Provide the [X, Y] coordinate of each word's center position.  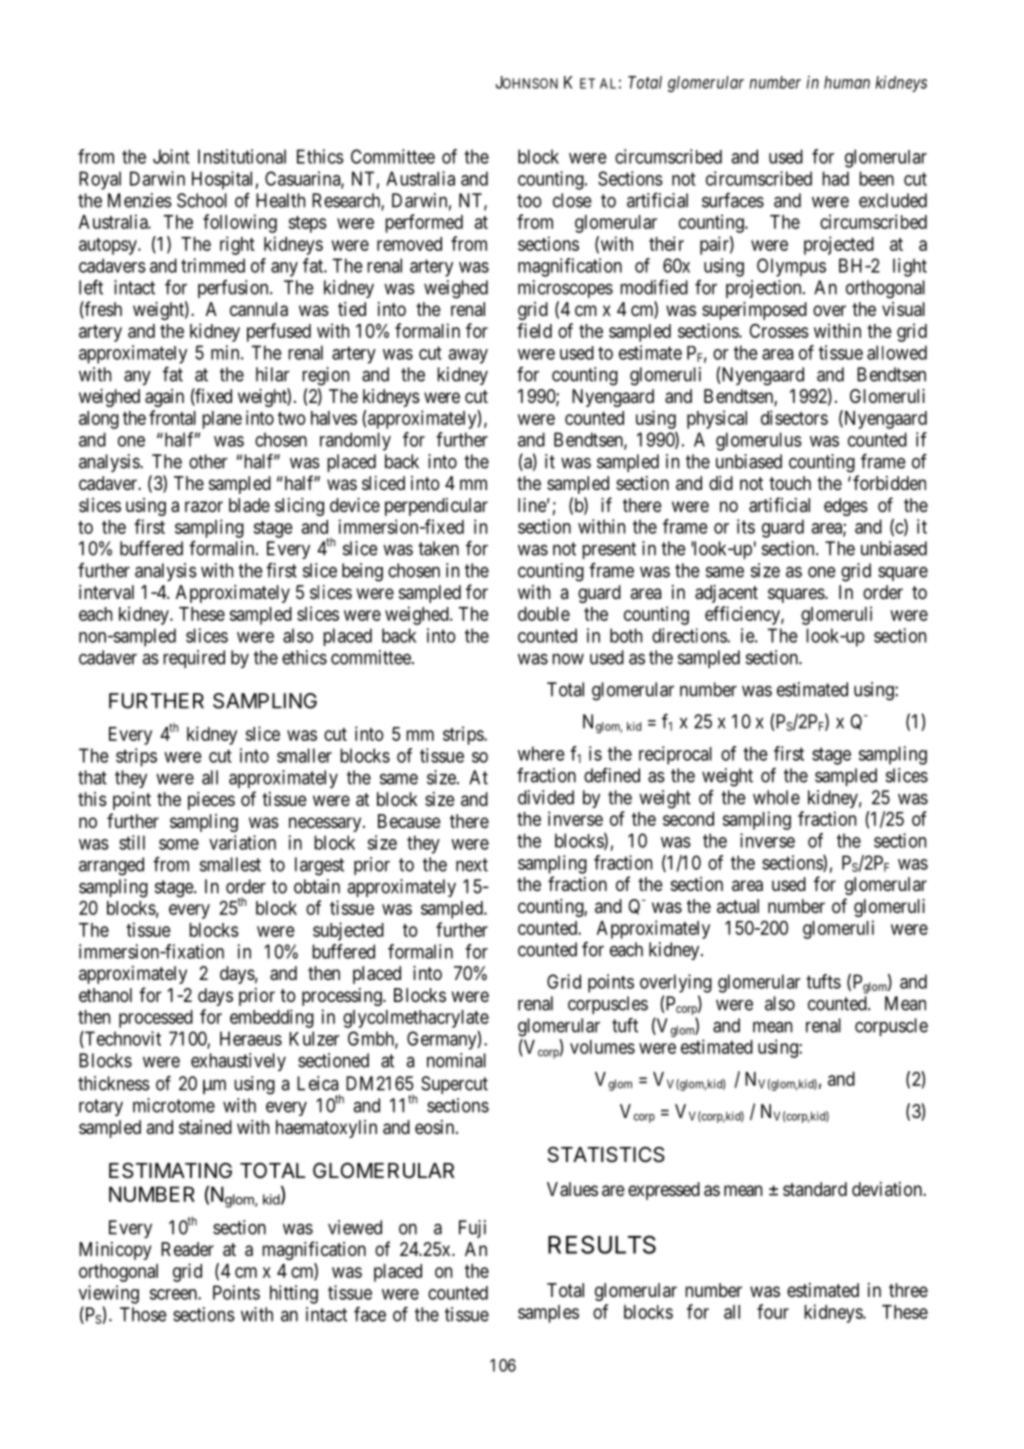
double [544, 614]
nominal [456, 1060]
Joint [171, 156]
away [468, 356]
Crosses [779, 330]
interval [106, 592]
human [847, 82]
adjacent [726, 594]
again [164, 398]
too [529, 201]
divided [546, 797]
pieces [211, 801]
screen [174, 1294]
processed [156, 1019]
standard [815, 1189]
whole [776, 797]
